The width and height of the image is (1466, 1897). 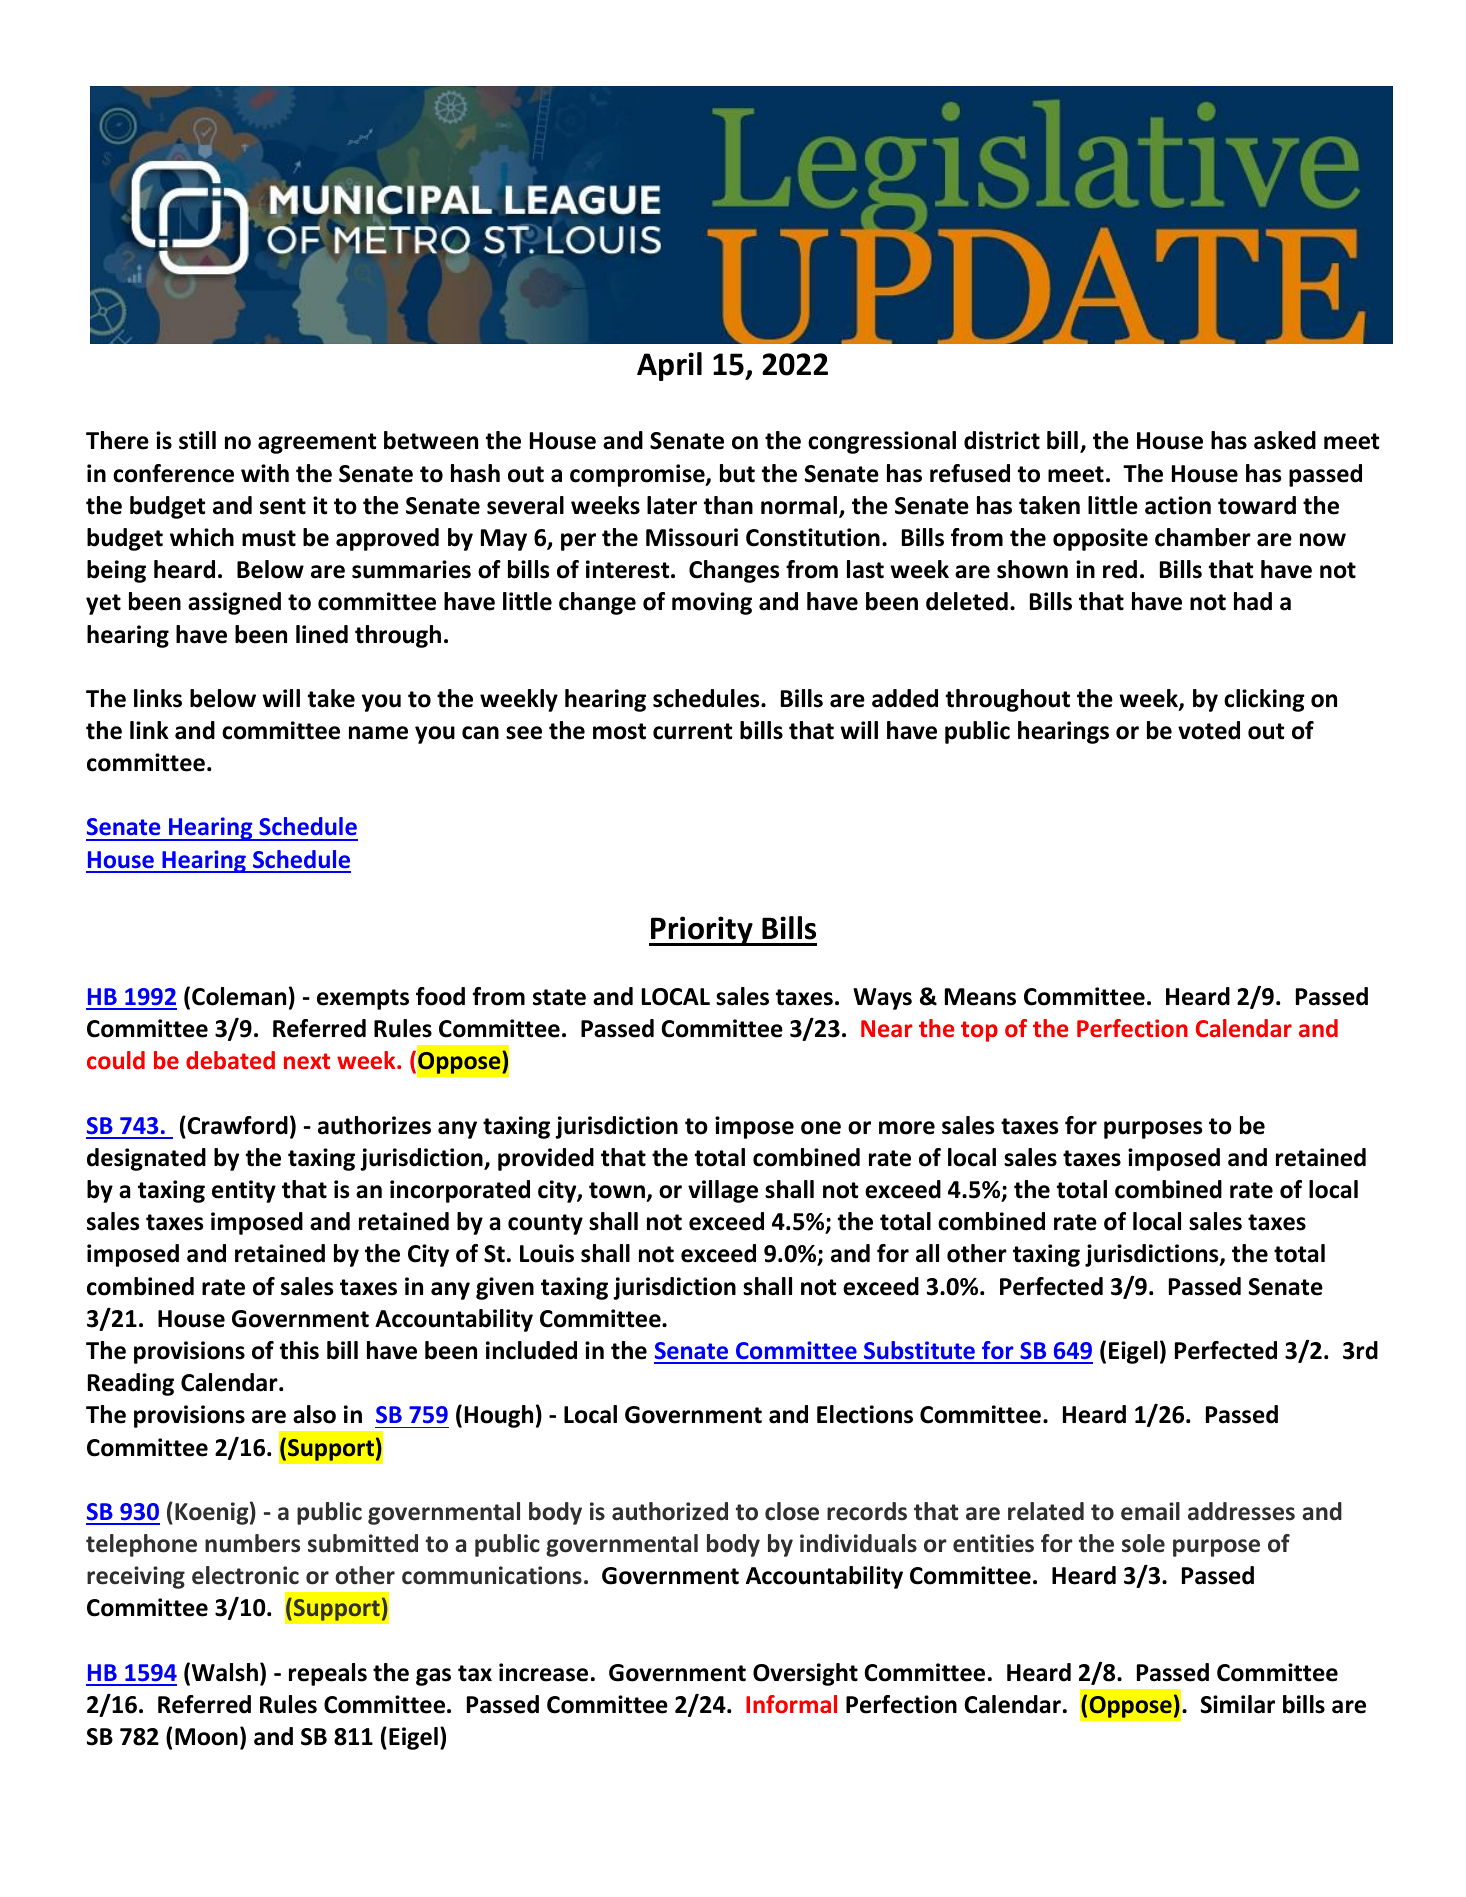 I want to click on village, so click(x=723, y=1191).
